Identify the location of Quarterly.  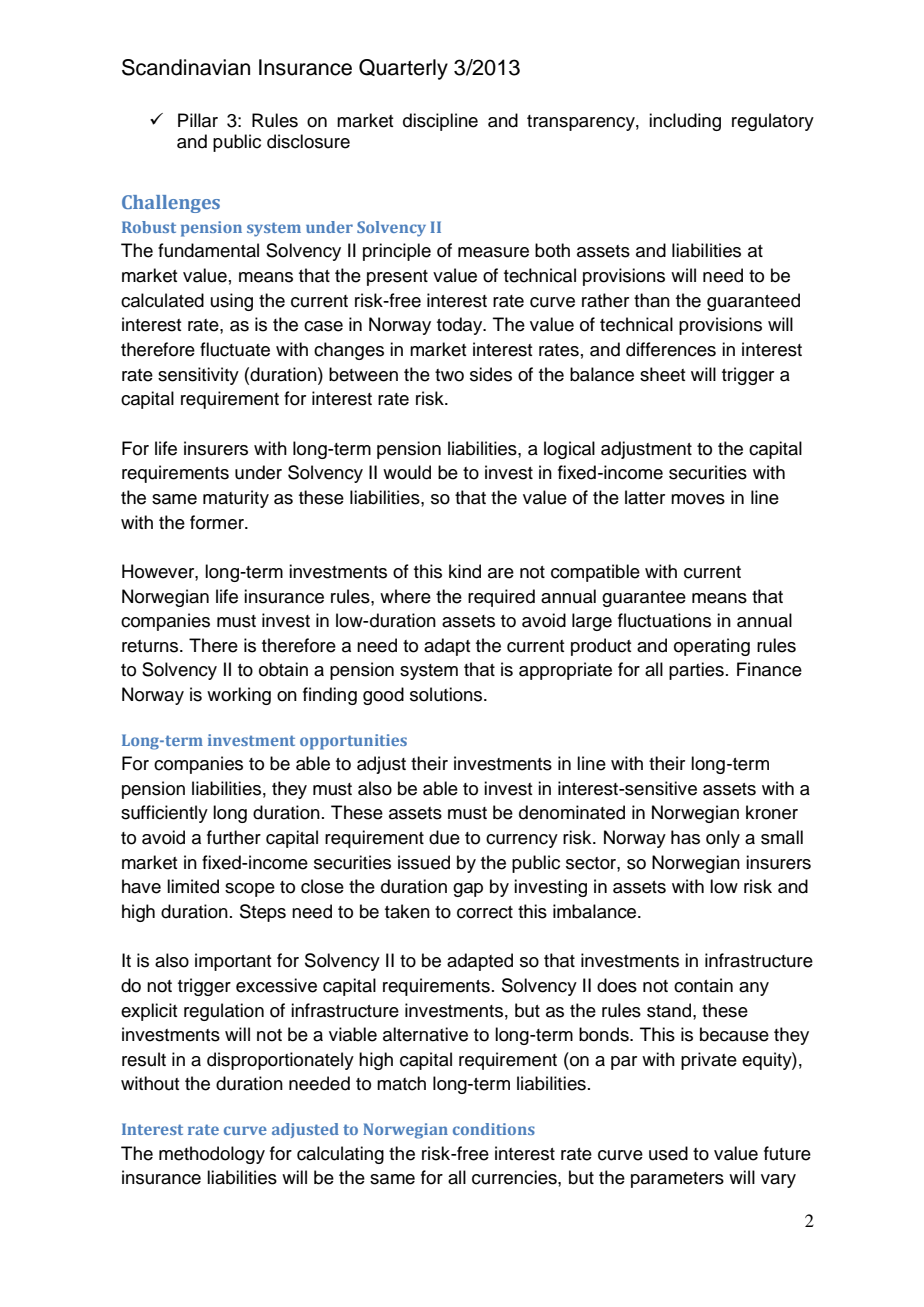
(403, 69).
